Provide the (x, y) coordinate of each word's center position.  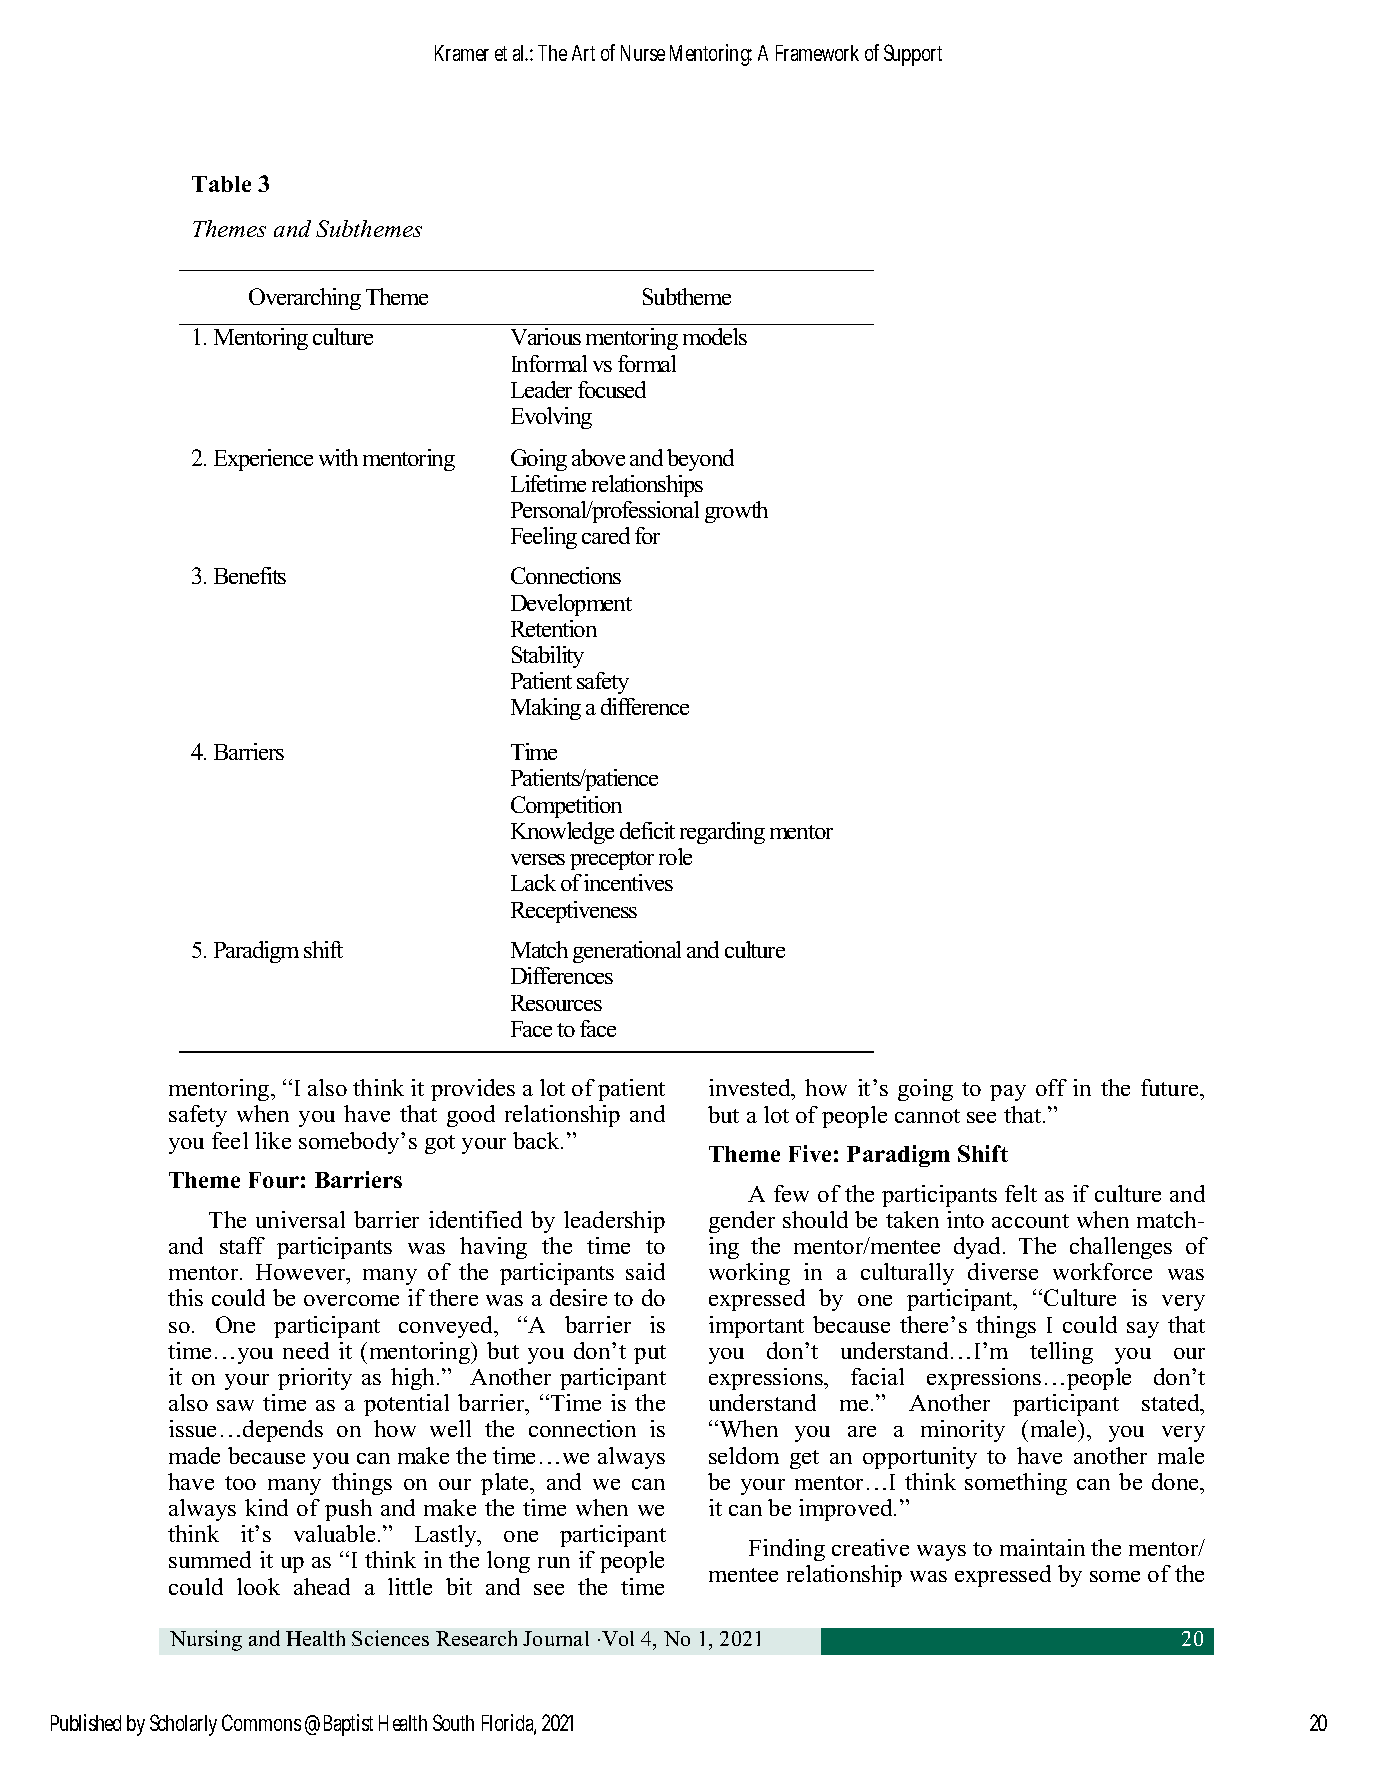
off (1051, 1087)
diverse (1003, 1271)
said (645, 1271)
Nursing (206, 1640)
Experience (263, 460)
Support (913, 55)
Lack (533, 882)
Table (221, 184)
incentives (628, 882)
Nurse (643, 53)
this (185, 1297)
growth (736, 512)
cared (606, 535)
